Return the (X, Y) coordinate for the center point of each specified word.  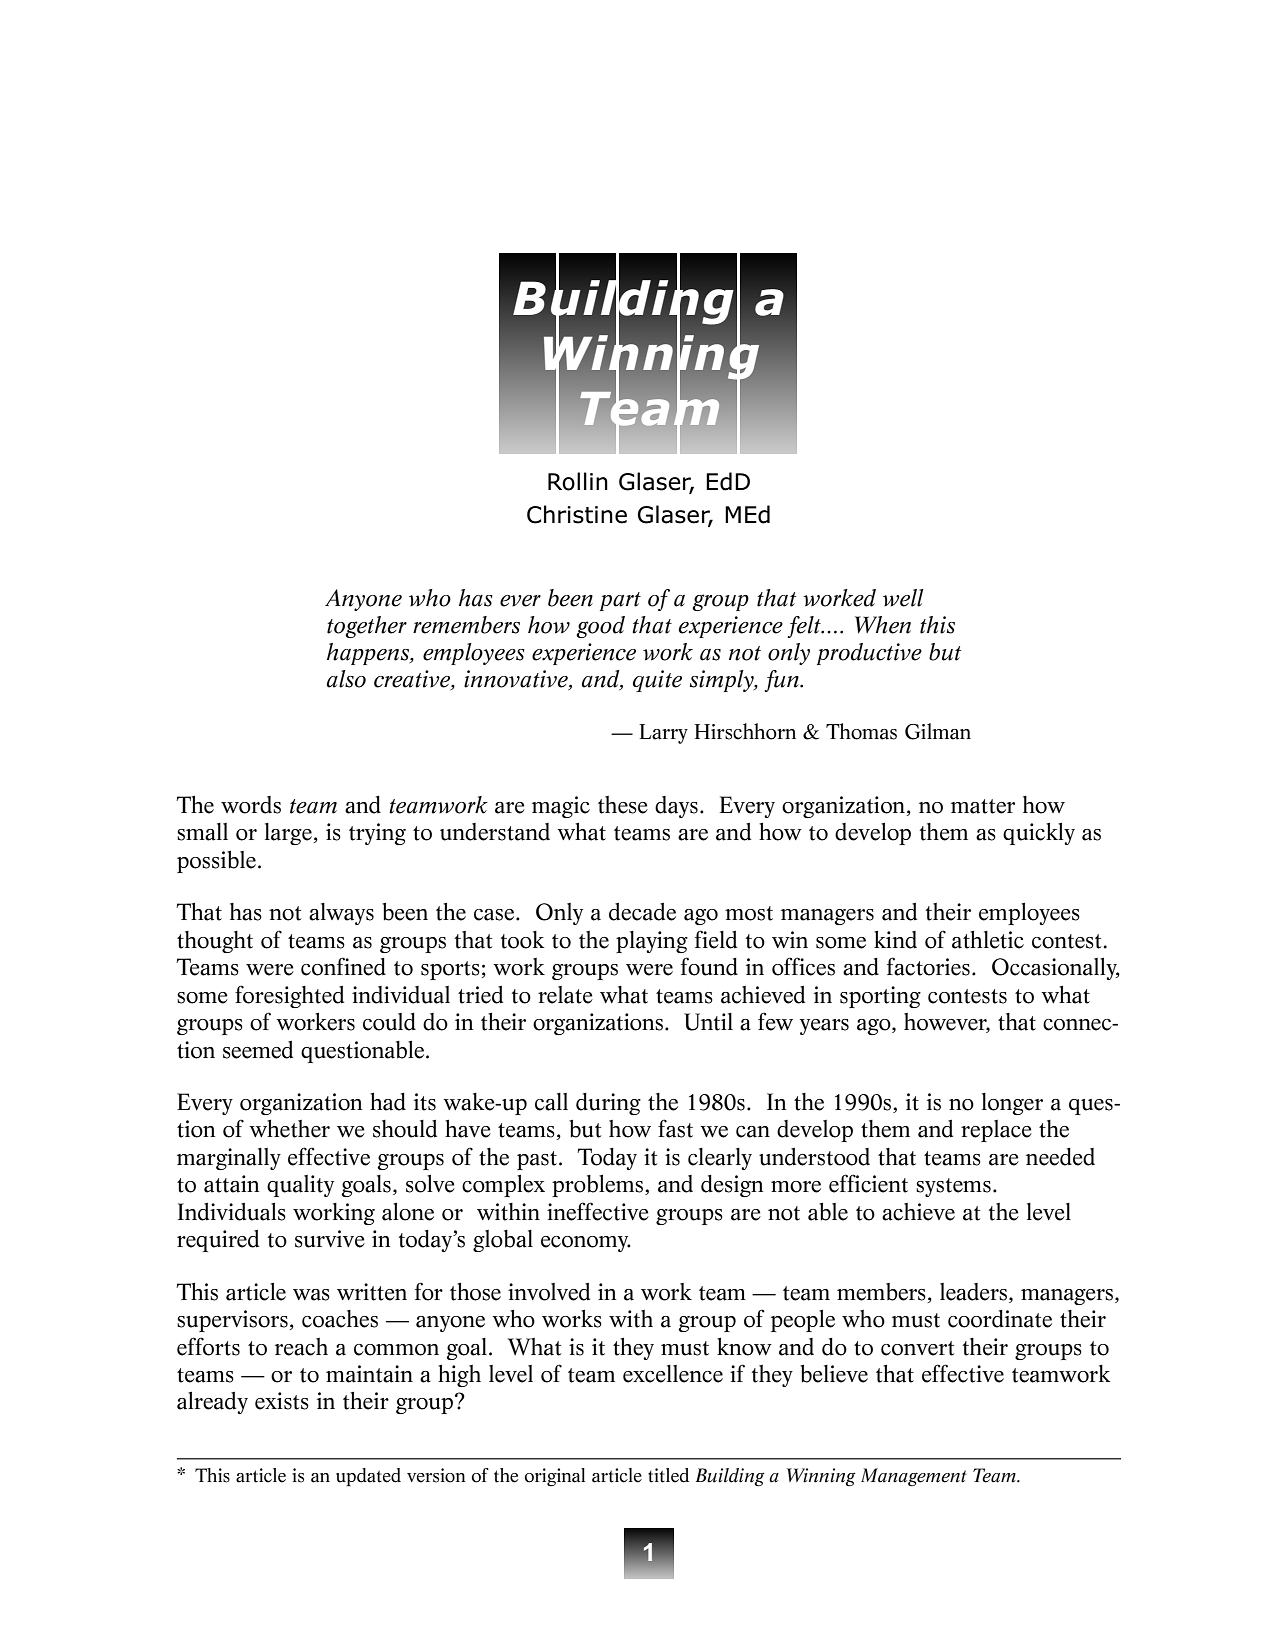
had (388, 1102)
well (903, 598)
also (346, 679)
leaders (973, 1292)
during (608, 1104)
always (341, 914)
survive (330, 1239)
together (367, 627)
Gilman (938, 731)
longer (1012, 1104)
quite (657, 681)
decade (642, 912)
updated (368, 1477)
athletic (988, 940)
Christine (577, 514)
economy (586, 1244)
